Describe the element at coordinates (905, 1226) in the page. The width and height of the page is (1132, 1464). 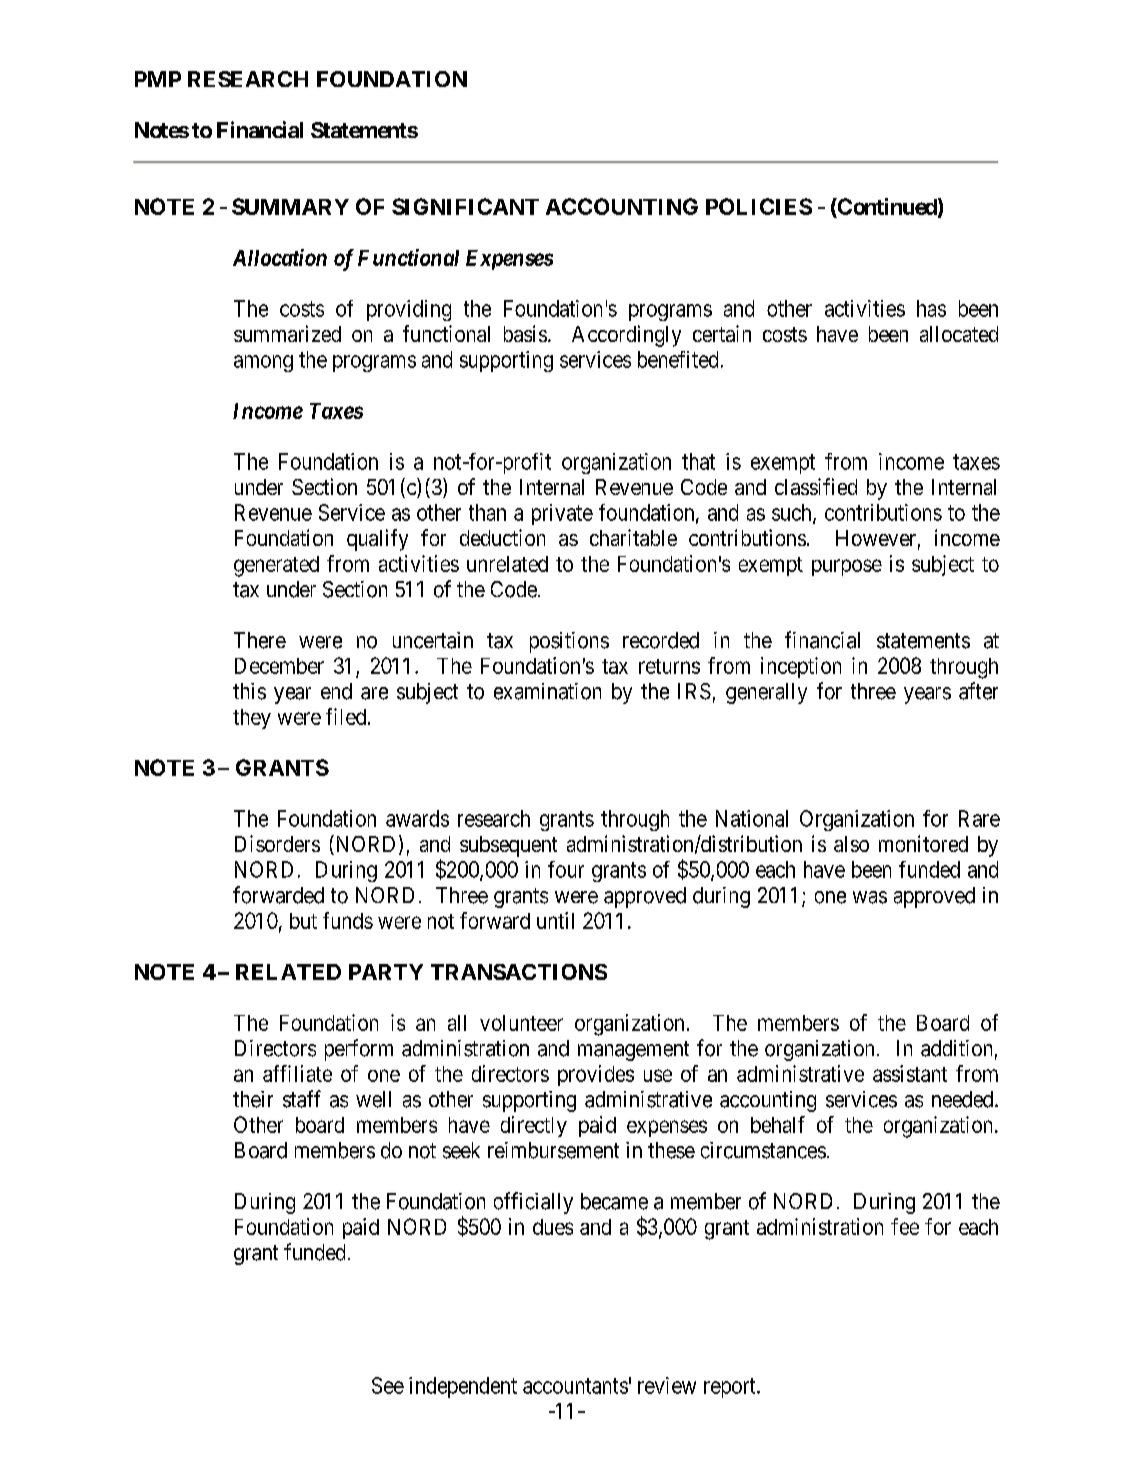
I see `fee` at that location.
